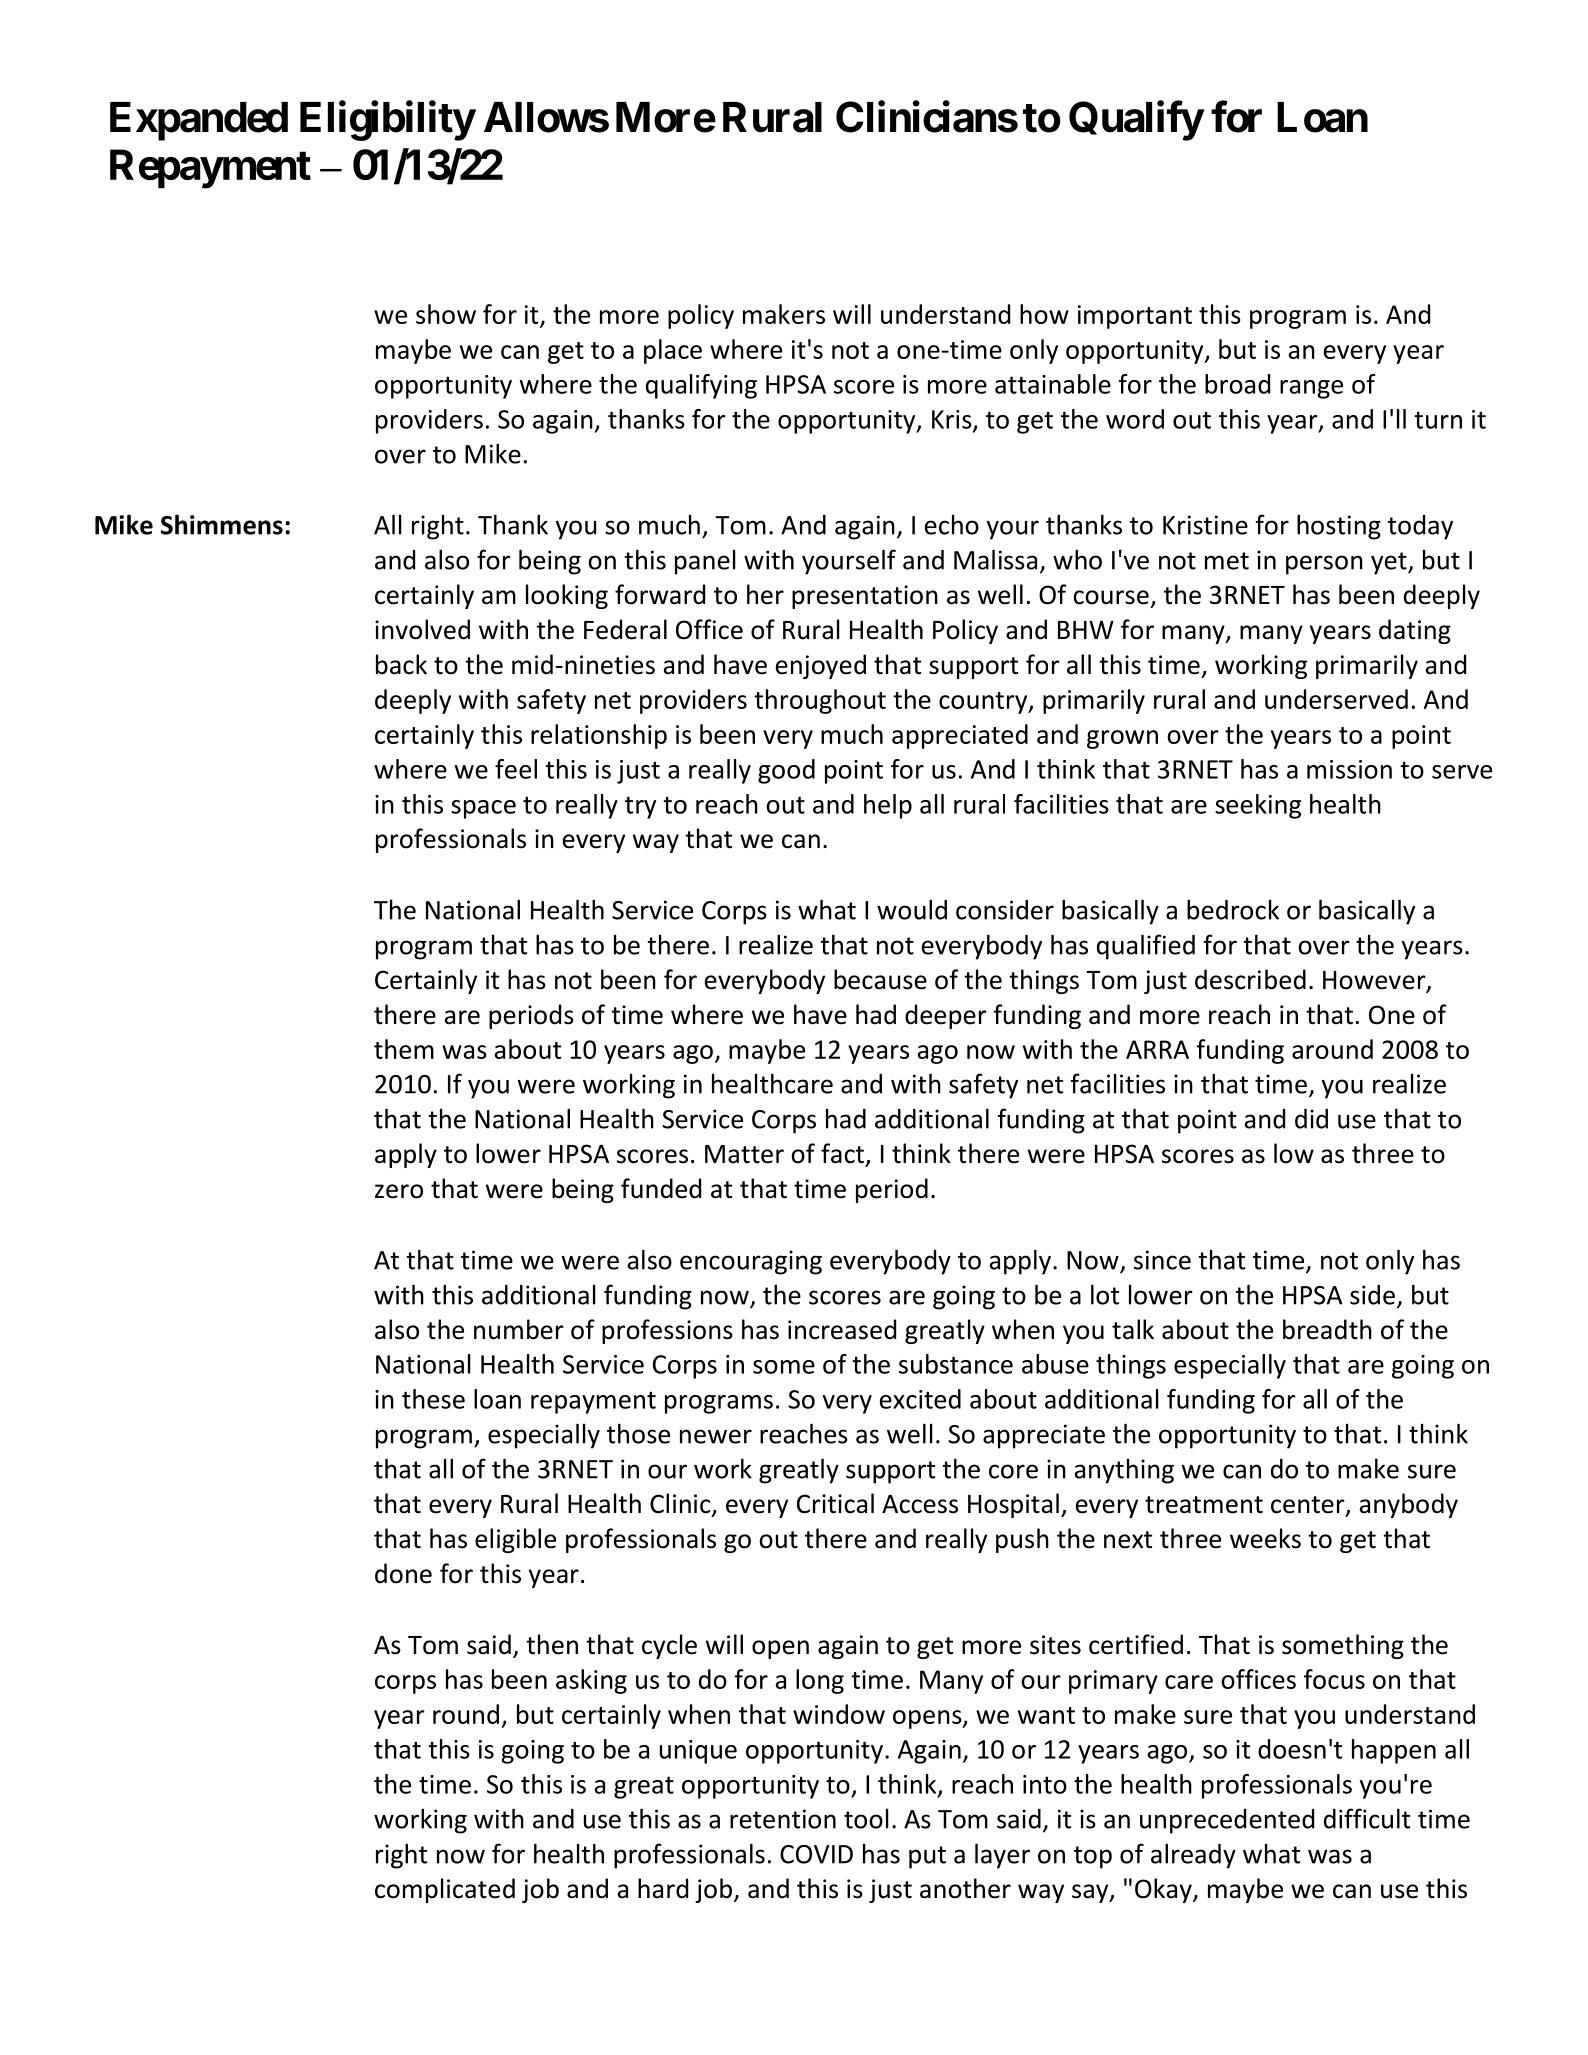 The height and width of the page is (2055, 1588). I want to click on center, so click(1309, 1506).
